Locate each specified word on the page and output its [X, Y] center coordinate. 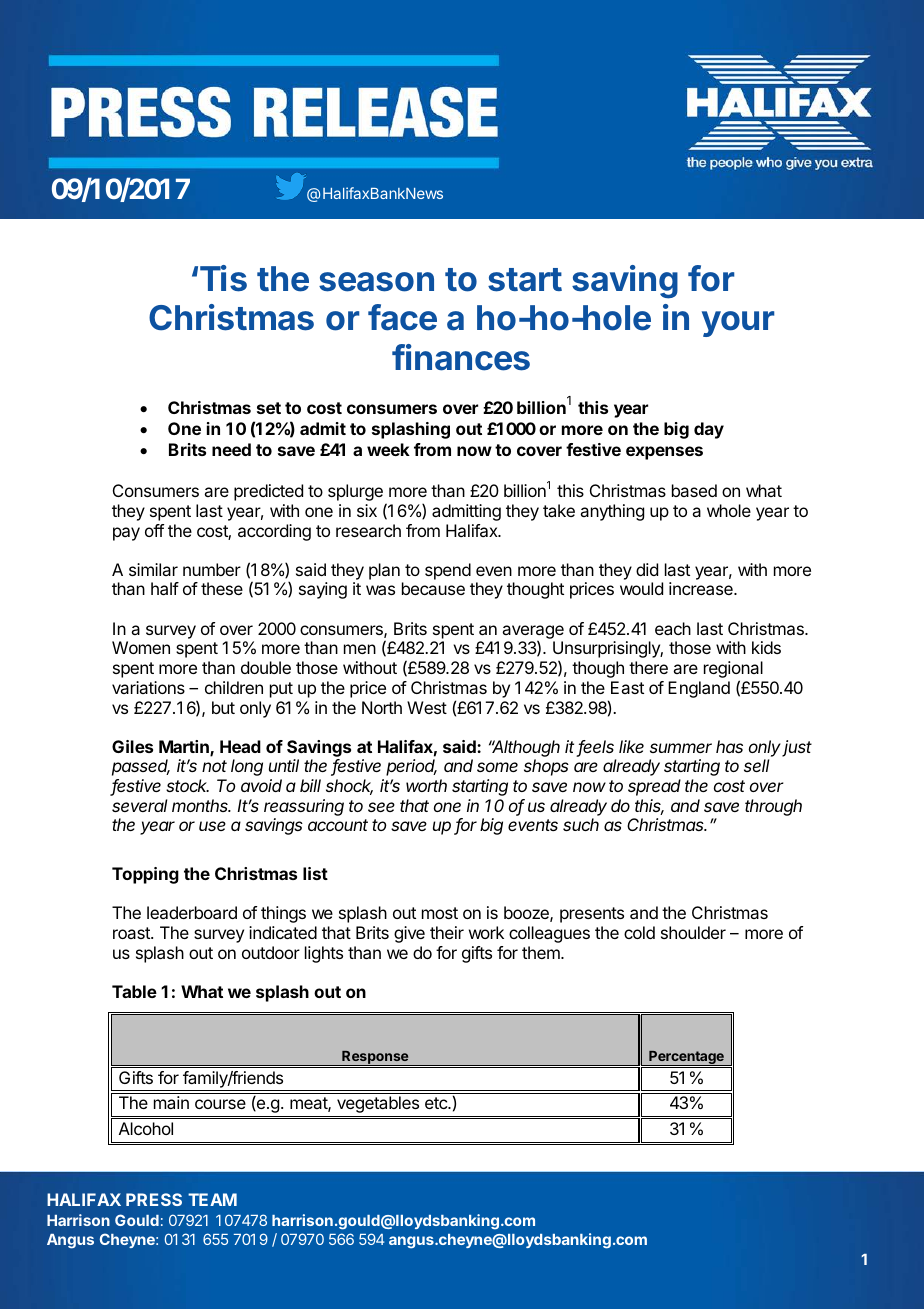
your [738, 324]
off [154, 530]
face [402, 317]
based [694, 490]
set [269, 408]
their [447, 932]
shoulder [693, 932]
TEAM [212, 1199]
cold [639, 932]
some [497, 767]
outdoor [271, 952]
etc [437, 1103]
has [729, 746]
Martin [185, 748]
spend [448, 571]
